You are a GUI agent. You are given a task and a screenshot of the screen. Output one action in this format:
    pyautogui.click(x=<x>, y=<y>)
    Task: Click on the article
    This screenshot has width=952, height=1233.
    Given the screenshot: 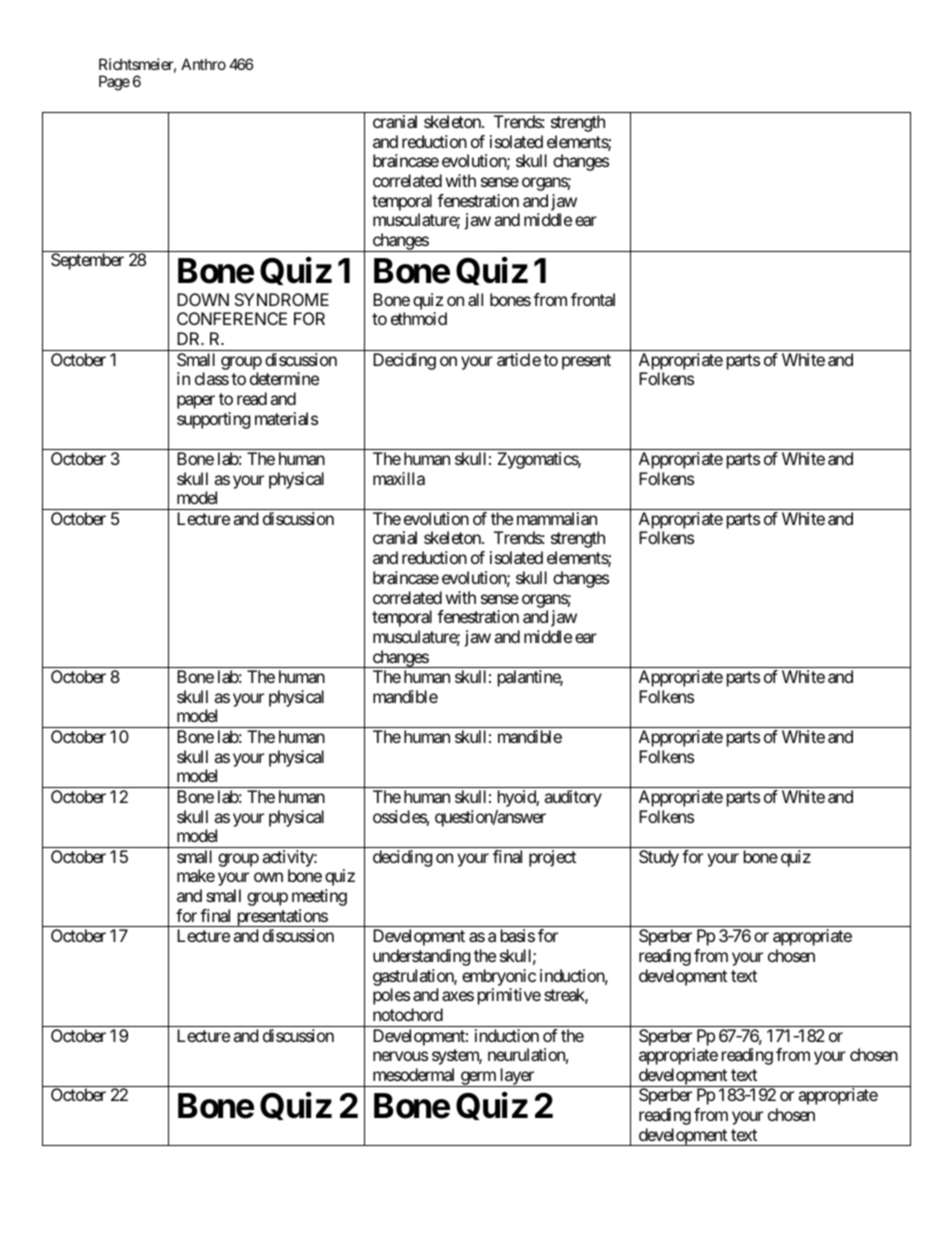 What is the action you would take?
    pyautogui.click(x=519, y=359)
